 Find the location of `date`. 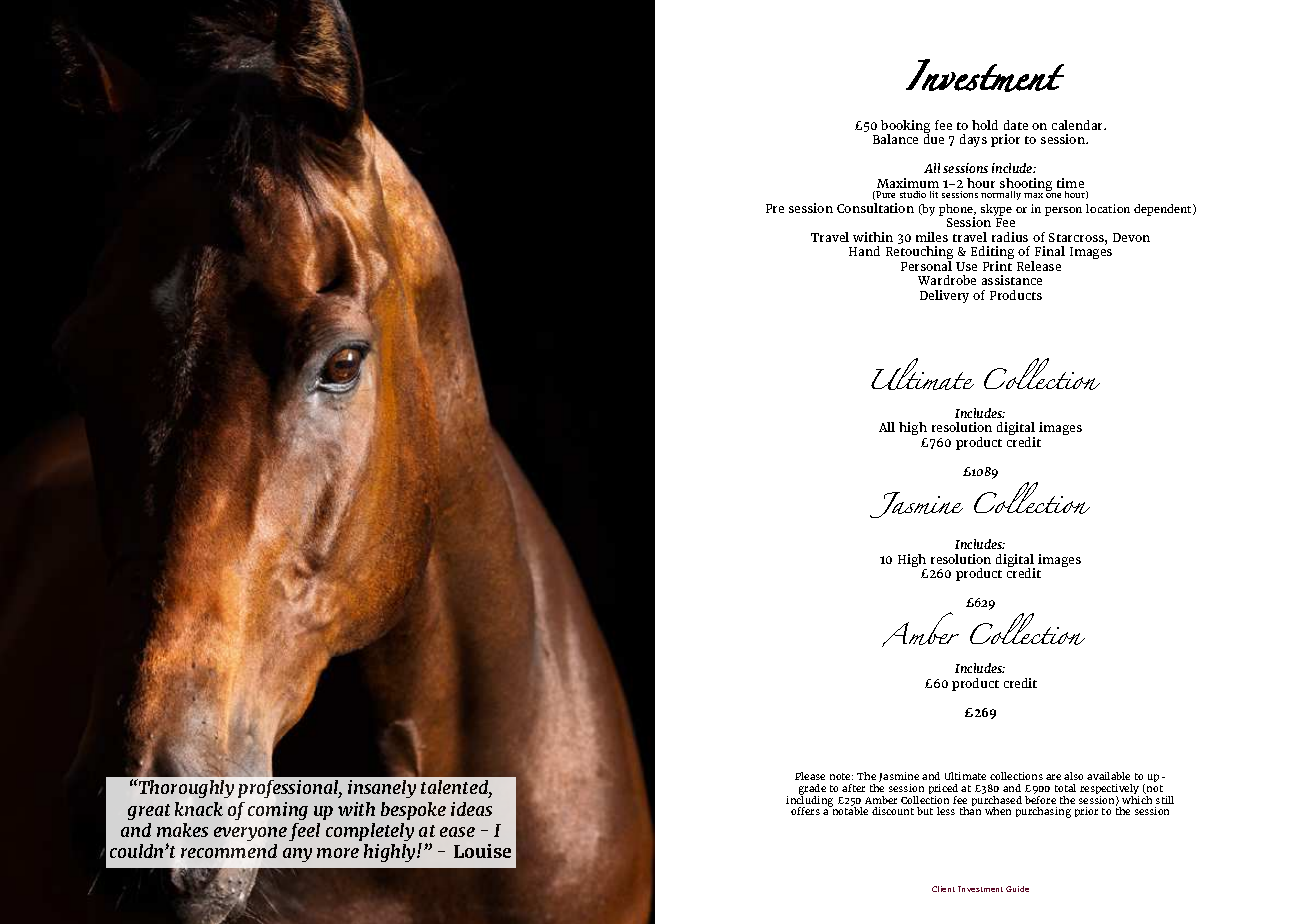

date is located at coordinates (1016, 125).
